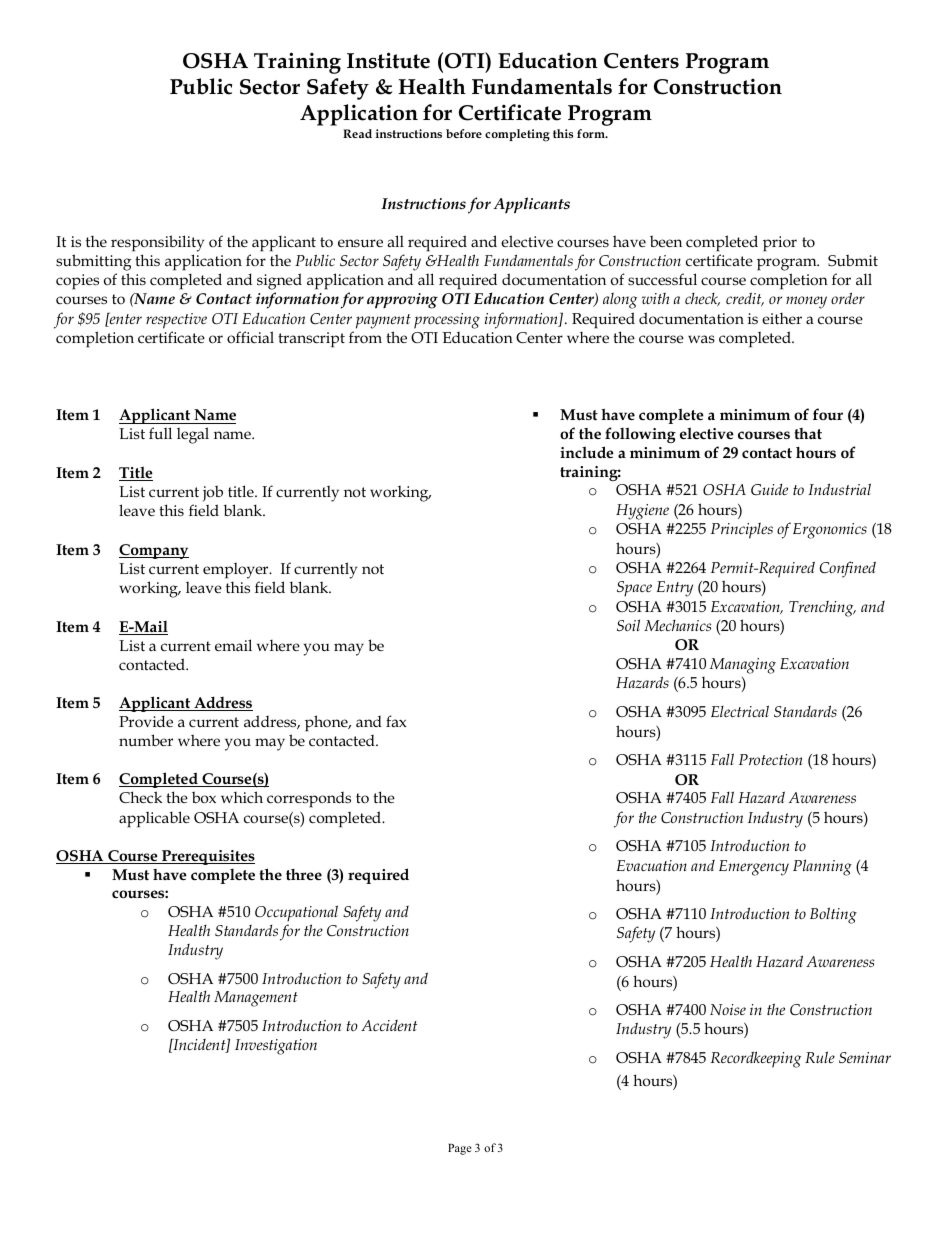  Describe the element at coordinates (628, 625) in the screenshot. I see `Soil` at that location.
